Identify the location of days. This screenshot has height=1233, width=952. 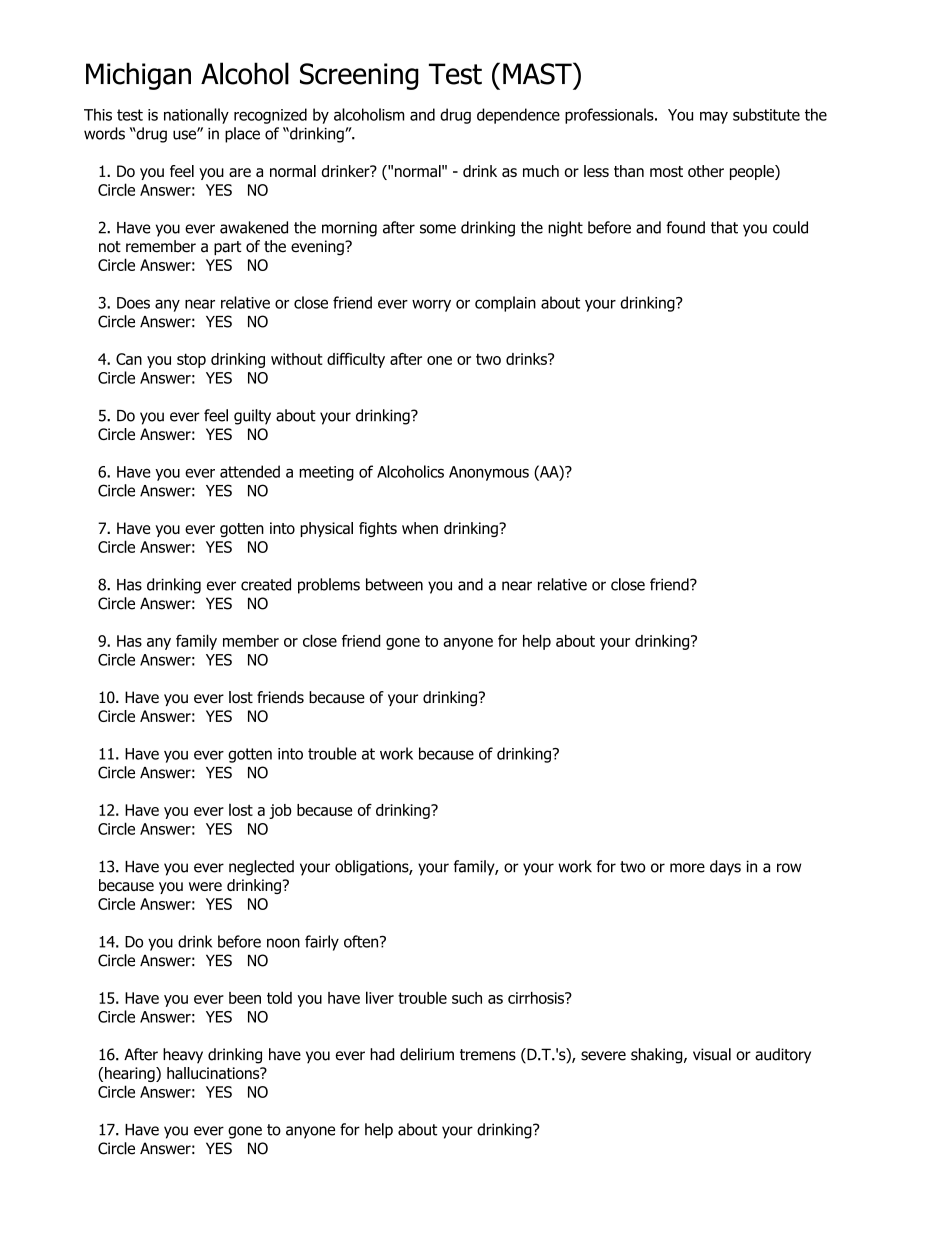
(725, 868).
